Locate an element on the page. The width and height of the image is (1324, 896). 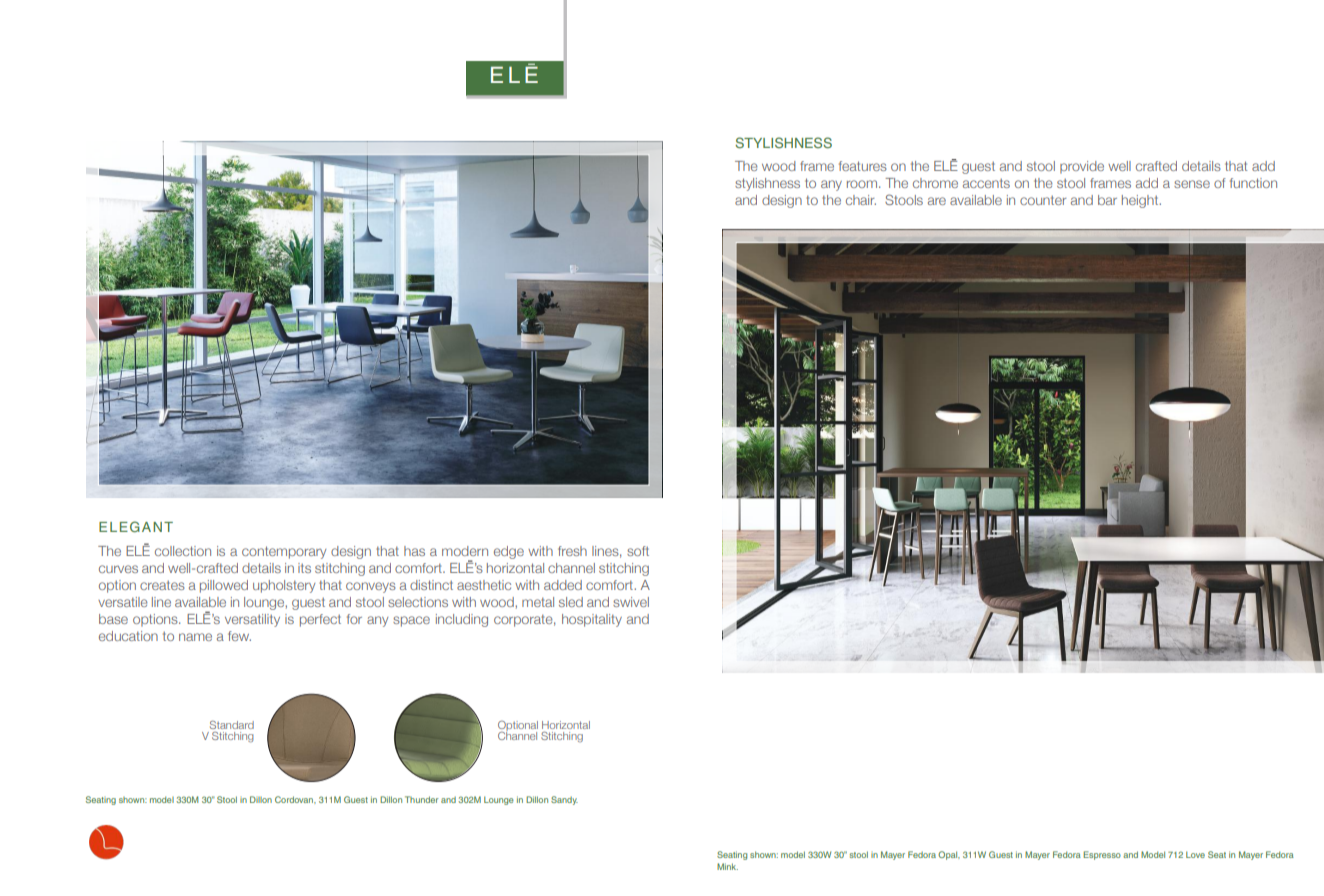
chair is located at coordinates (861, 200).
